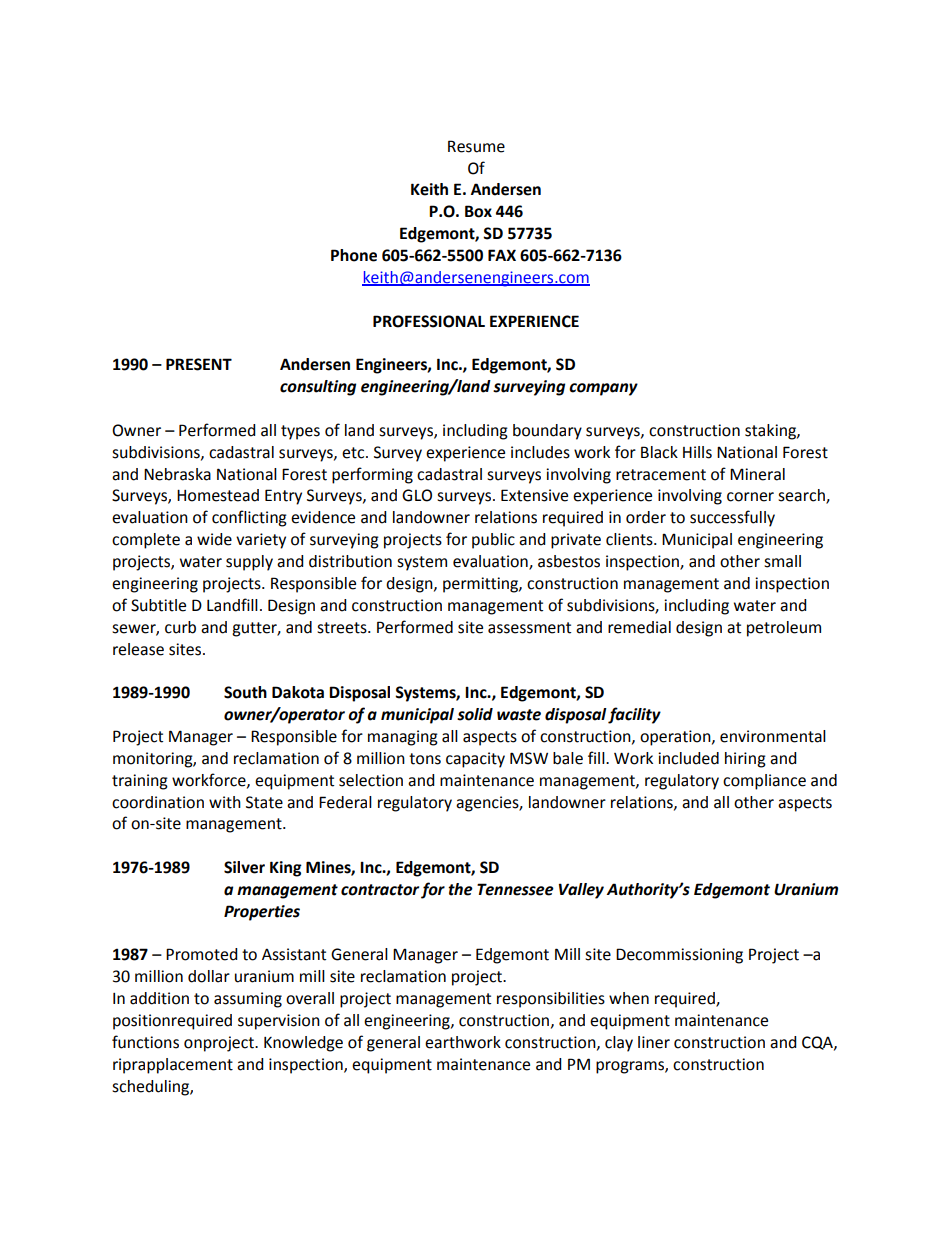 Image resolution: width=952 pixels, height=1233 pixels. I want to click on assessment, so click(529, 628).
